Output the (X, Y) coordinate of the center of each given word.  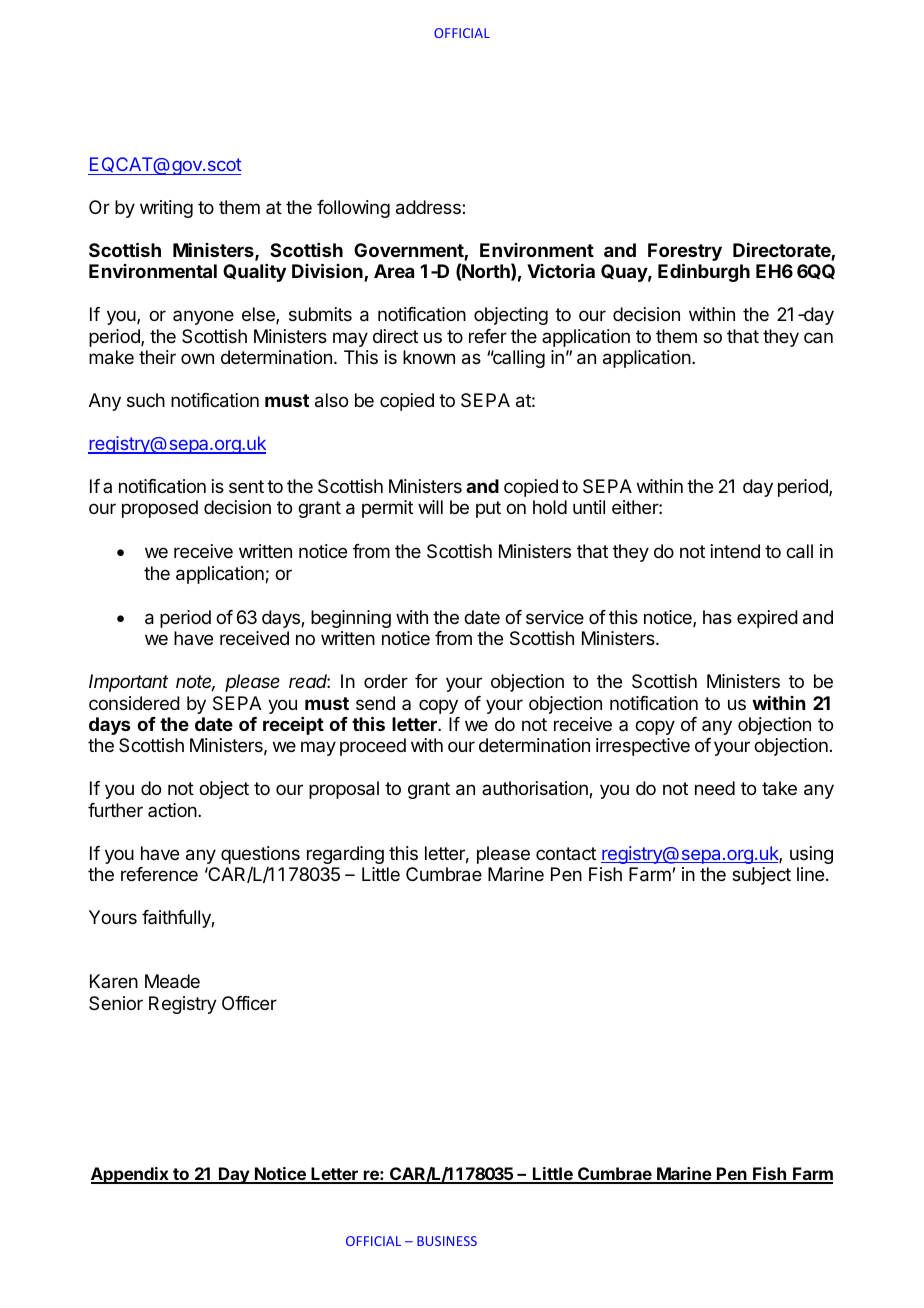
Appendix (131, 1175)
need (715, 788)
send (375, 703)
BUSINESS (447, 1241)
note (195, 683)
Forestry (685, 253)
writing (166, 209)
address (429, 207)
